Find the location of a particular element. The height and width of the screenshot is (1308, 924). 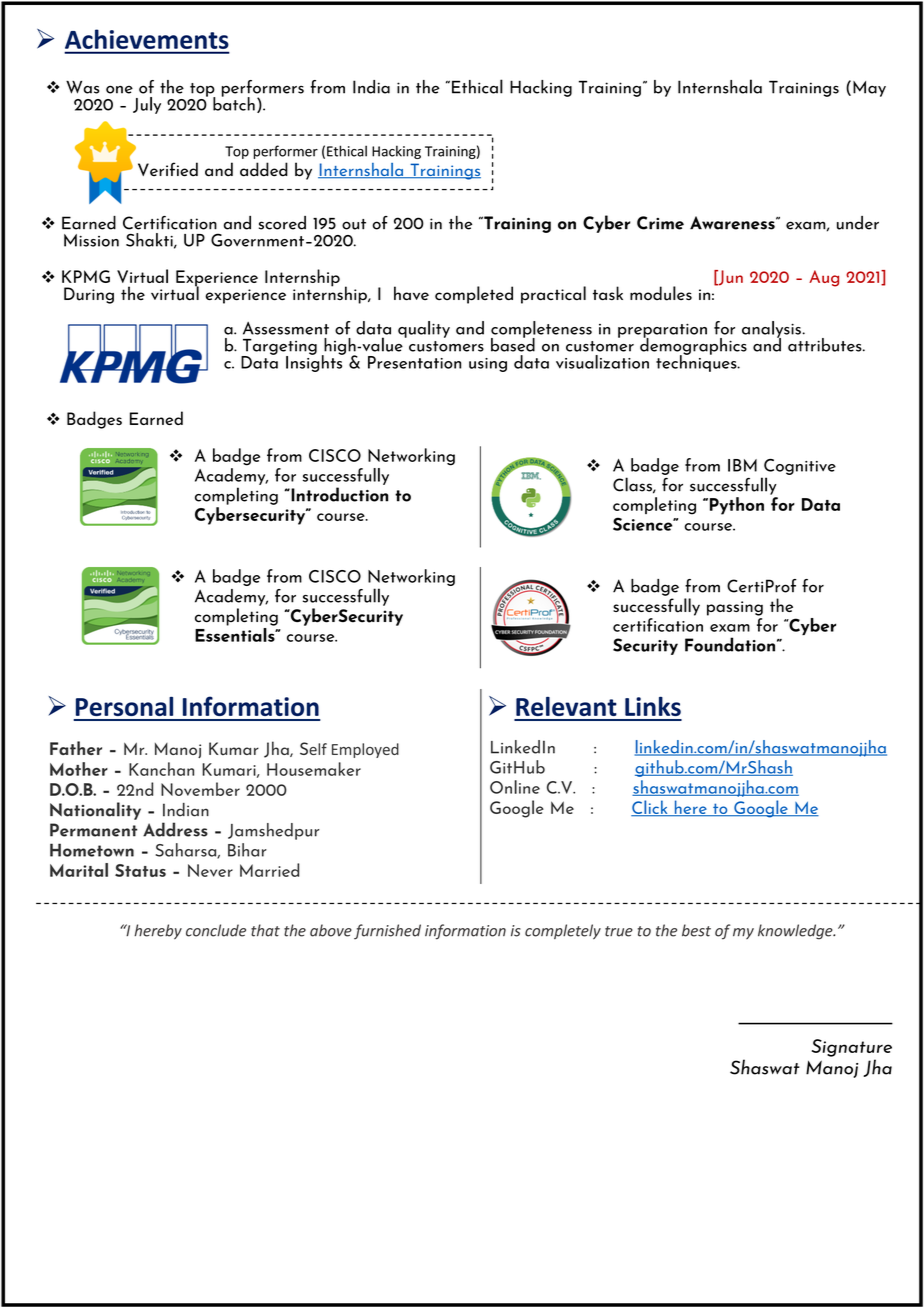

out is located at coordinates (354, 224).
